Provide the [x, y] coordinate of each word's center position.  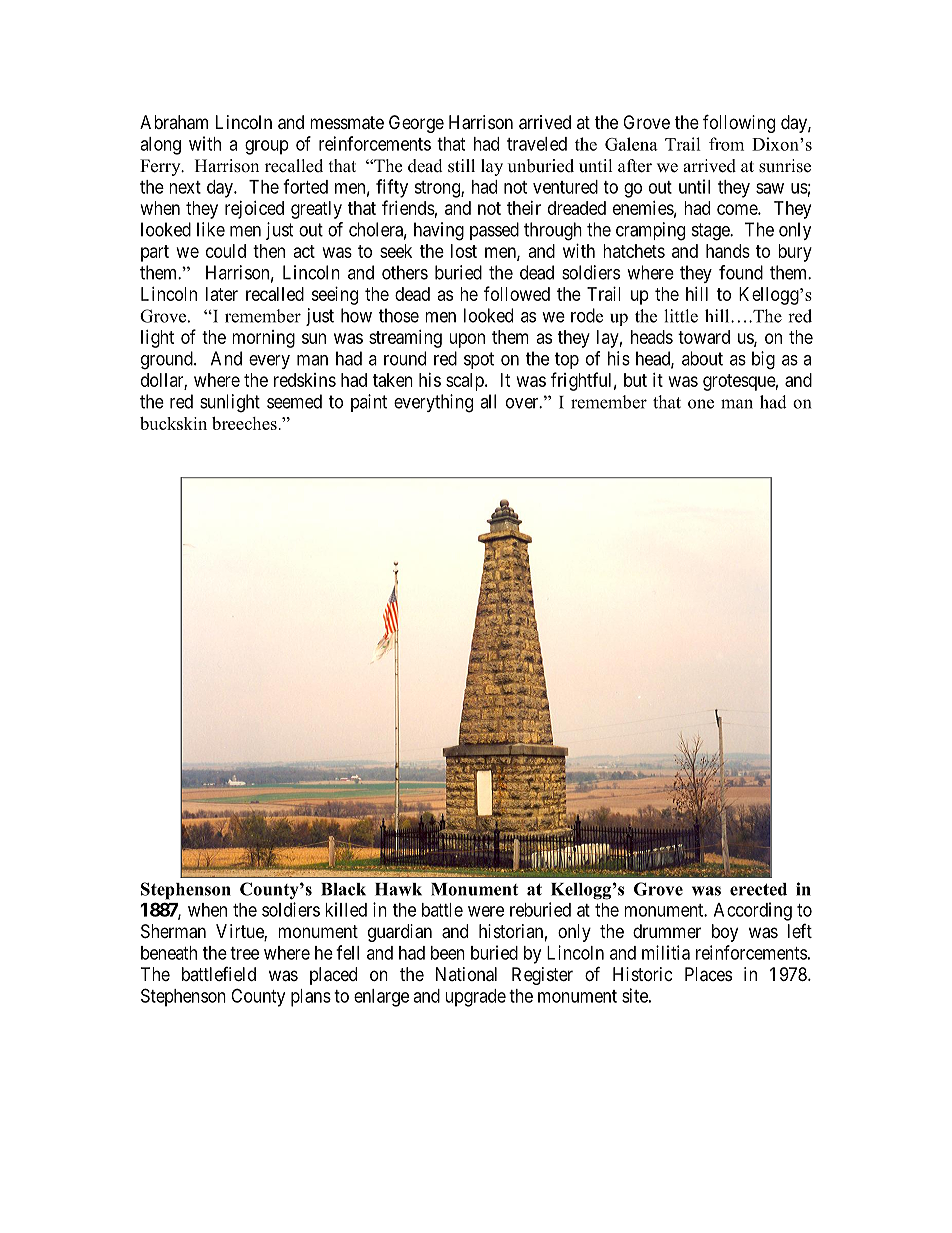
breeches [245, 423]
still [461, 166]
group [267, 147]
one [701, 404]
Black [343, 889]
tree [244, 953]
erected [758, 889]
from [726, 144]
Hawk [398, 889]
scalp [466, 382]
